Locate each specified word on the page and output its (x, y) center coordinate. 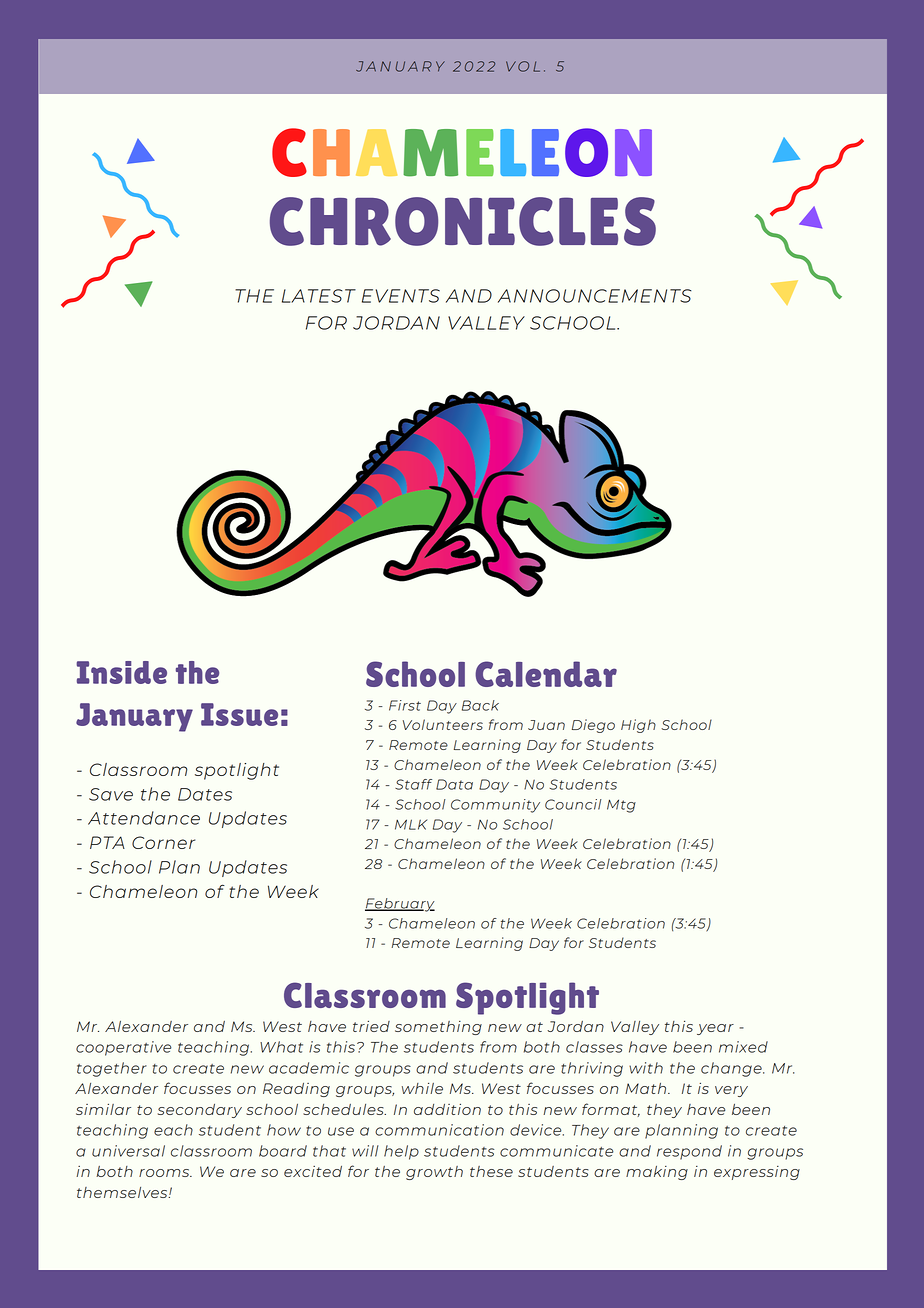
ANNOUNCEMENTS (594, 296)
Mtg (621, 806)
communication (439, 1130)
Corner (163, 842)
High (638, 726)
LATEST (319, 296)
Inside (121, 672)
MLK (411, 824)
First (405, 705)
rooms (165, 1173)
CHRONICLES (463, 221)
